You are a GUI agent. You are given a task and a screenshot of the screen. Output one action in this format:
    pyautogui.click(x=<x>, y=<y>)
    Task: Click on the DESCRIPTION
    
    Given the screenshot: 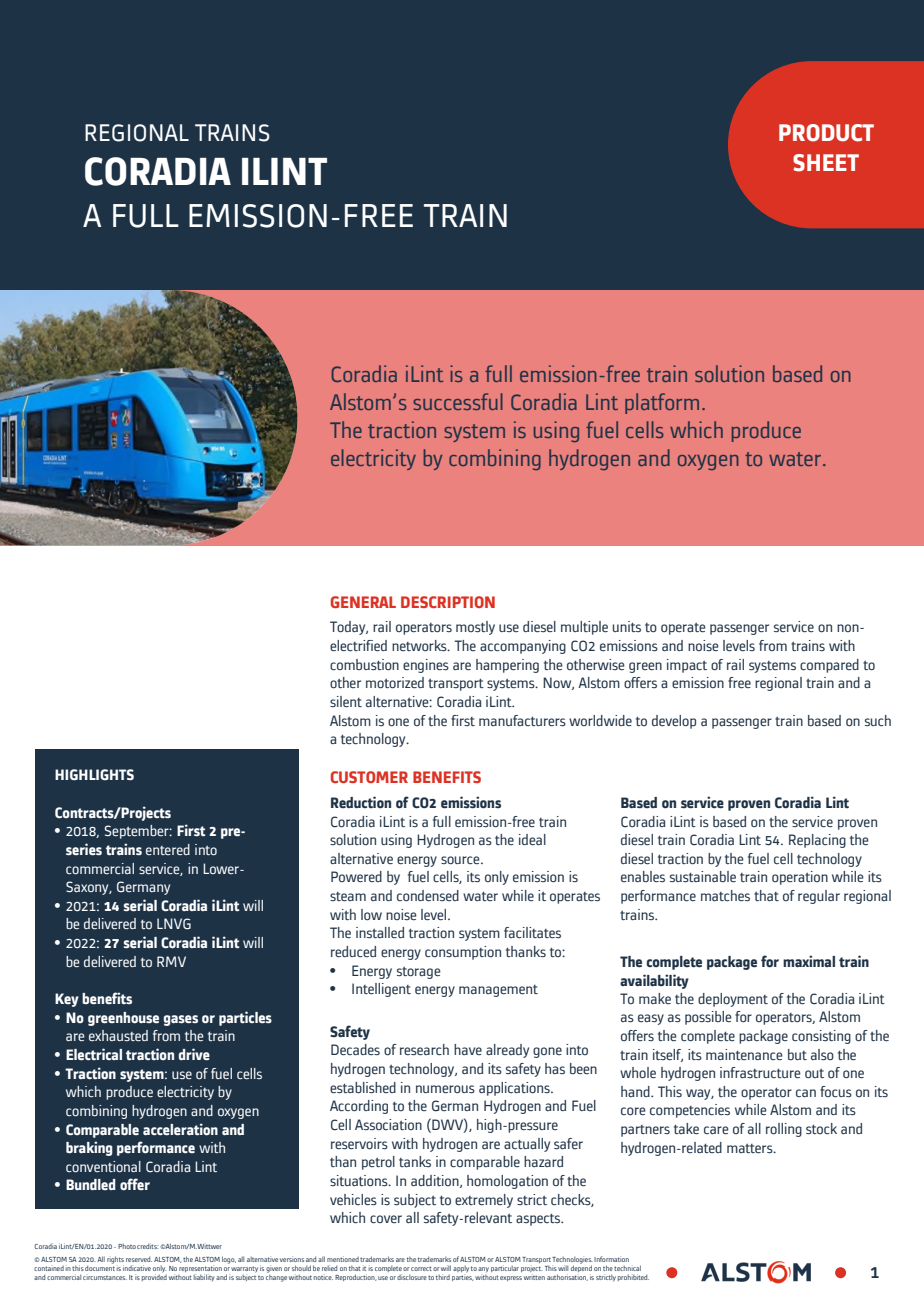 What is the action you would take?
    pyautogui.click(x=448, y=602)
